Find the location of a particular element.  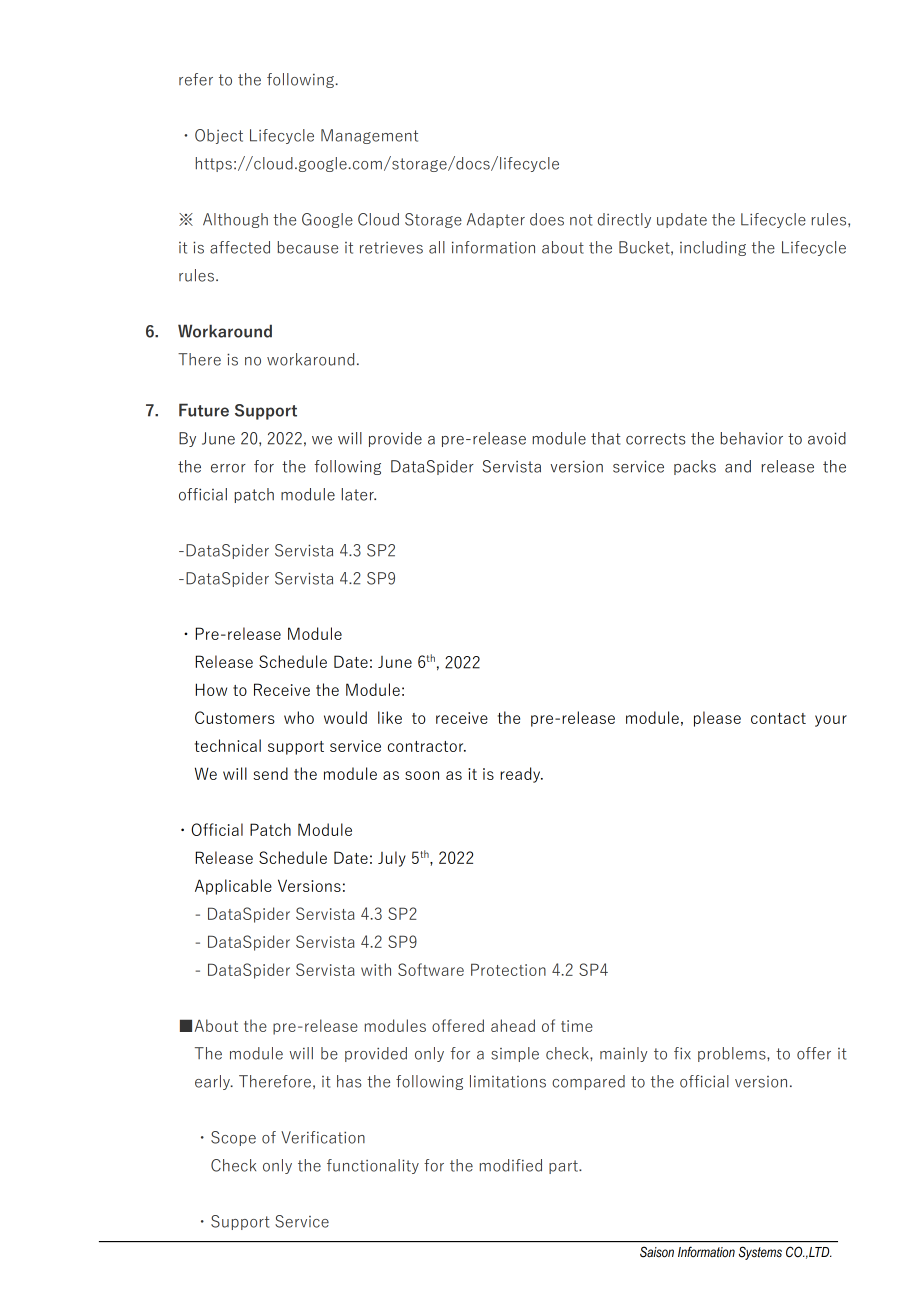

who is located at coordinates (299, 717).
